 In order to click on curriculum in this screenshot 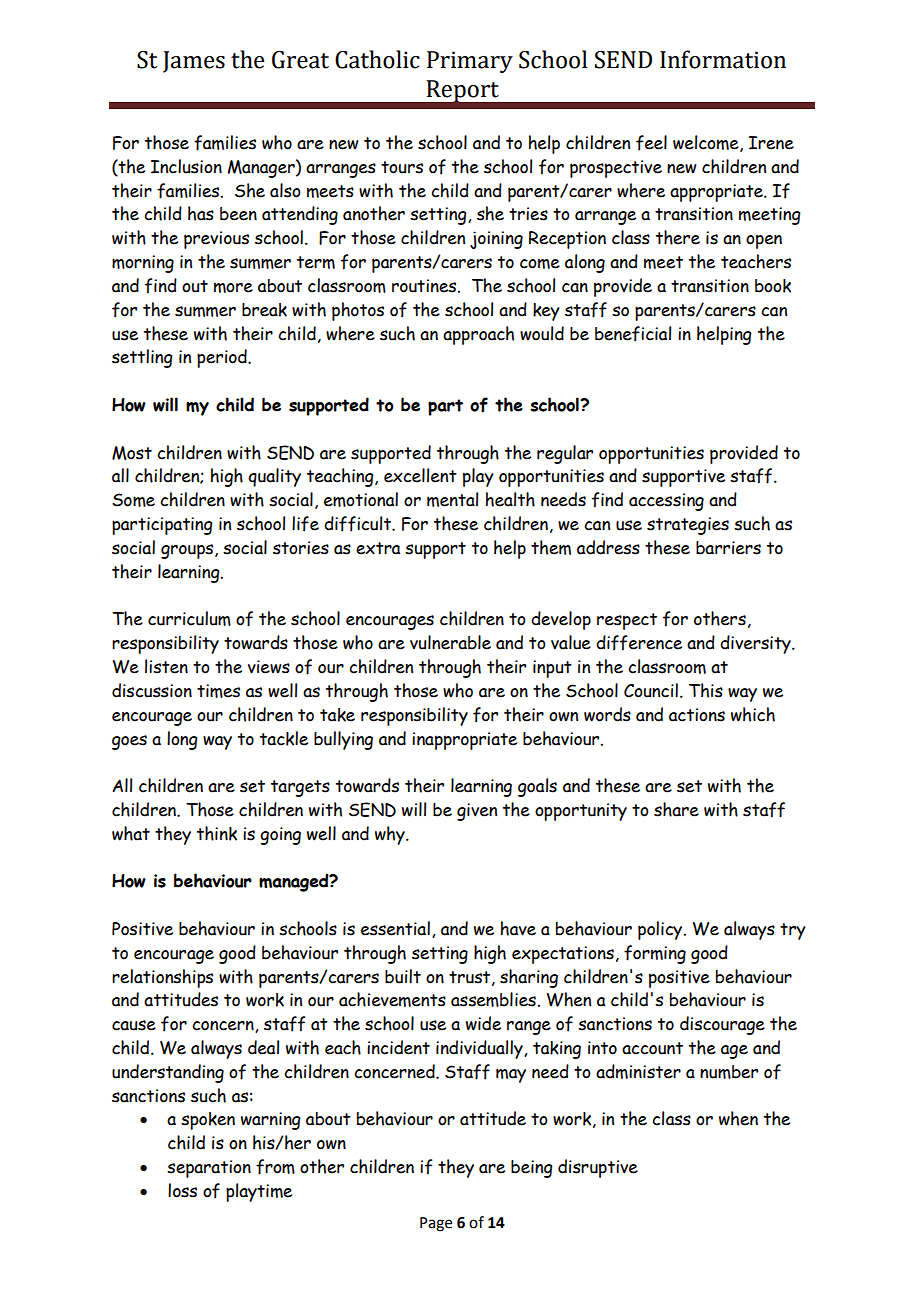, I will do `click(189, 618)`.
